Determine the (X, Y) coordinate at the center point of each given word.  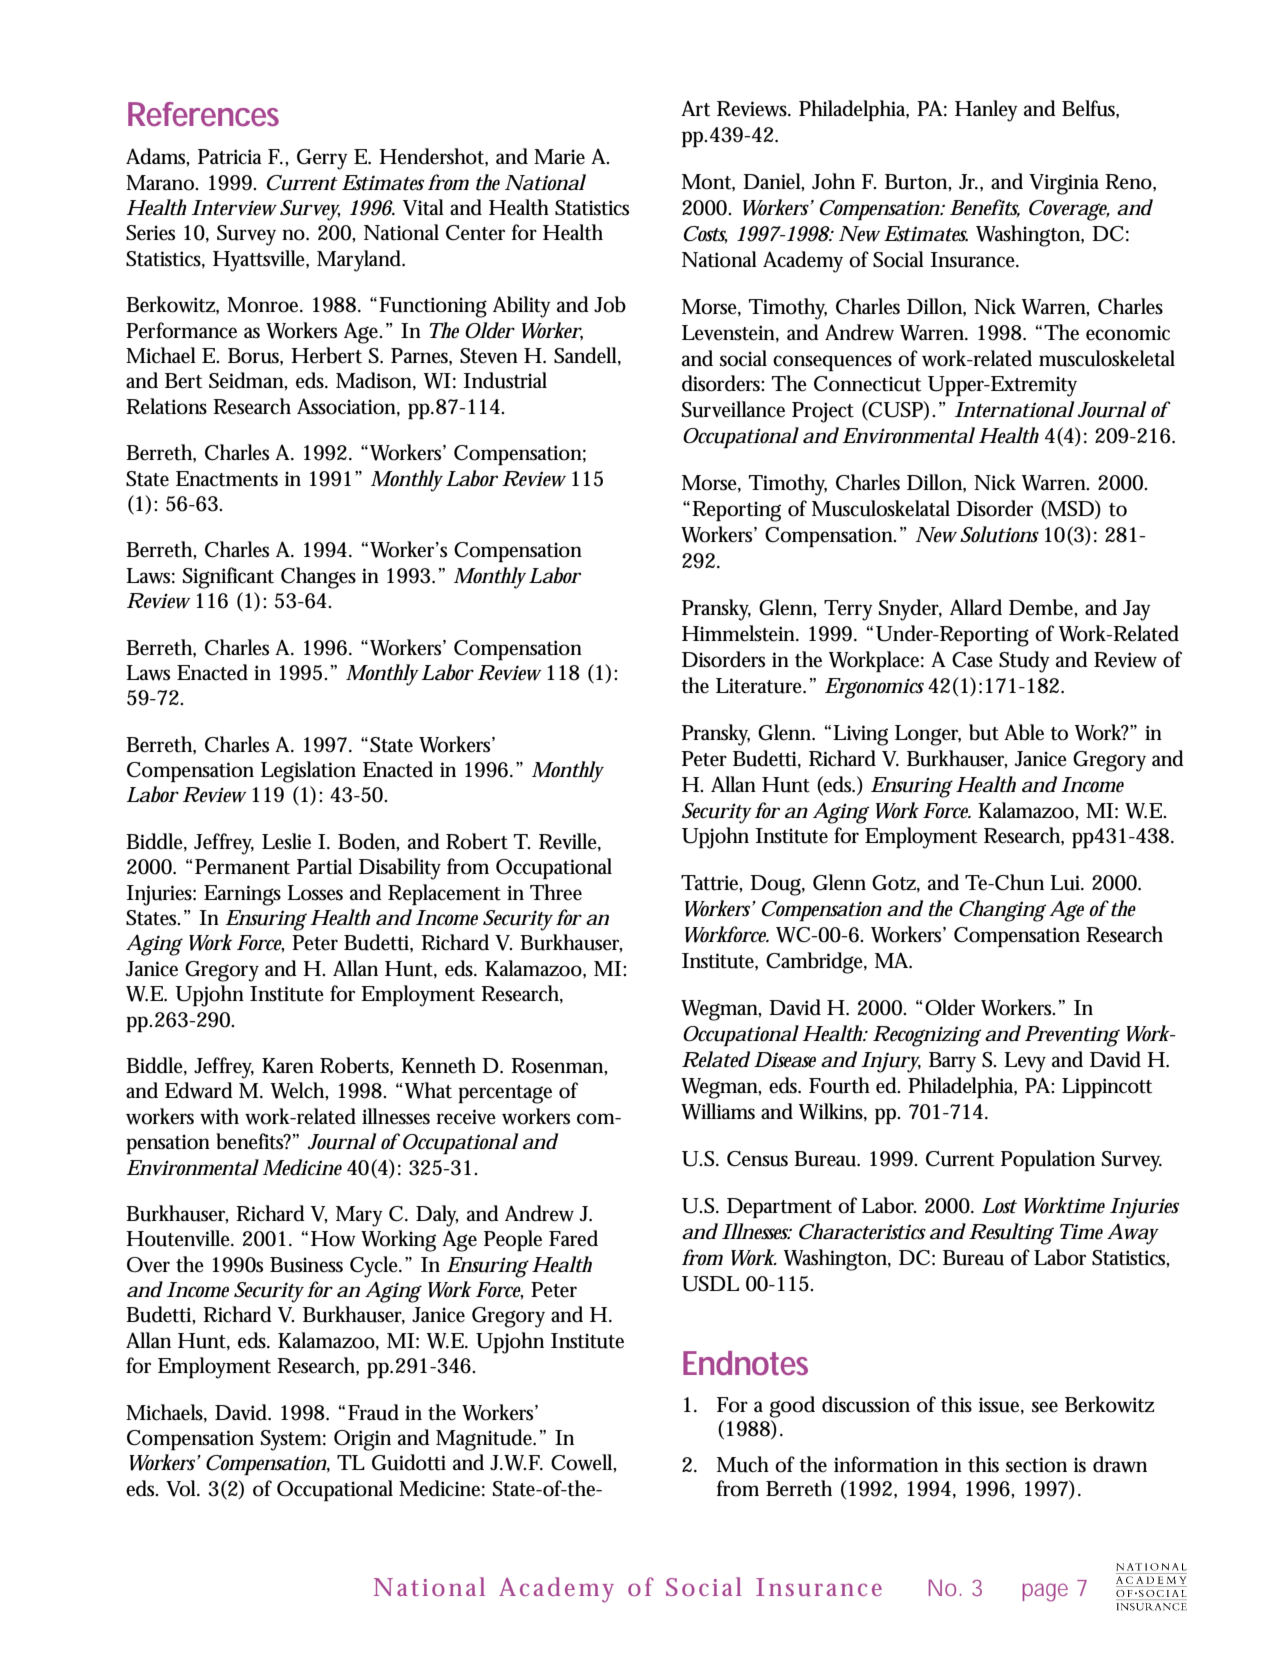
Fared (573, 1238)
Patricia (230, 157)
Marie (559, 157)
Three (556, 892)
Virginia (1064, 184)
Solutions (999, 534)
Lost (999, 1206)
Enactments (227, 479)
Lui (1066, 883)
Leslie (286, 841)
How (333, 1239)
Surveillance (733, 409)
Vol (182, 1488)
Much (743, 1464)
